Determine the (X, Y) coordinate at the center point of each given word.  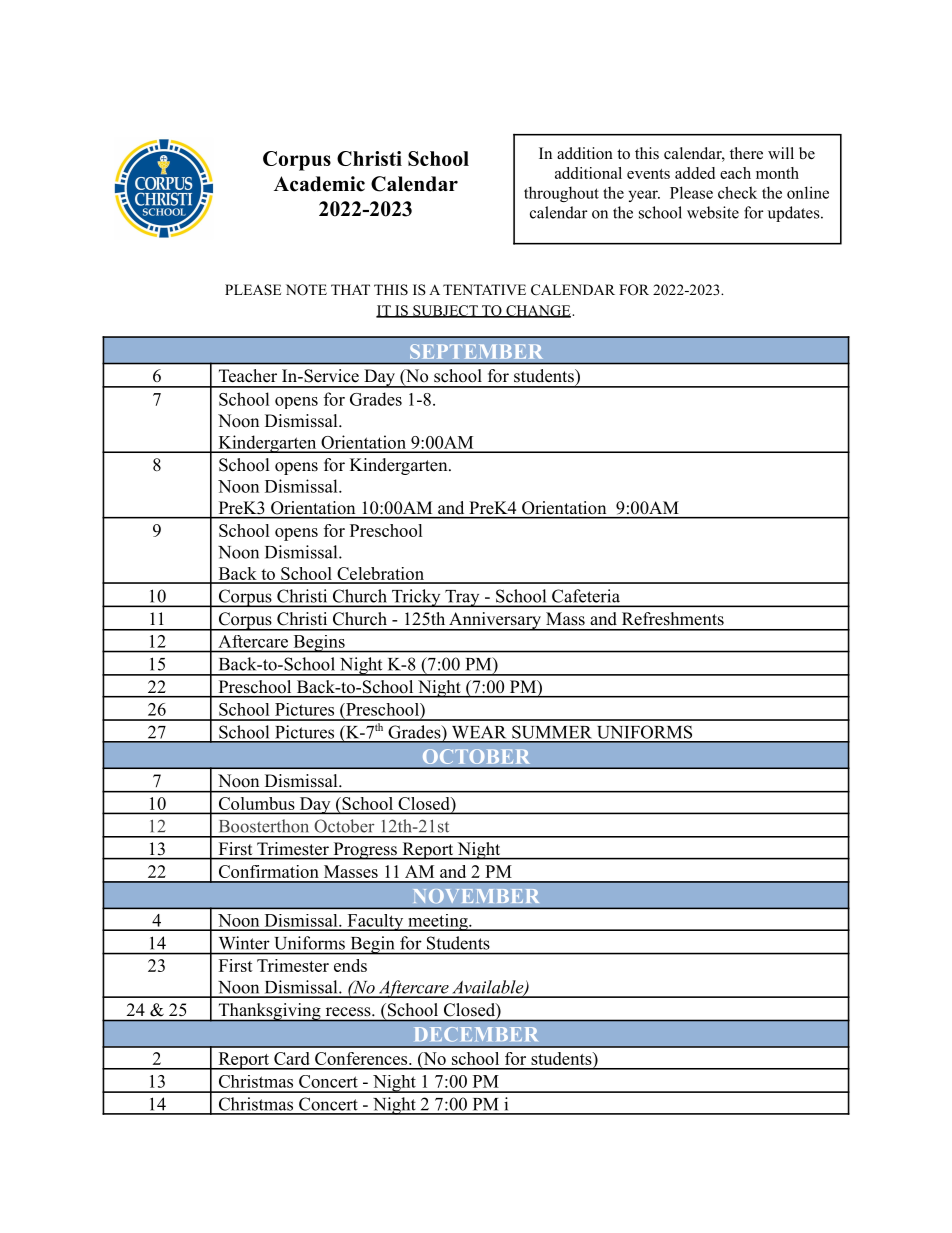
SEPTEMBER (476, 351)
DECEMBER (476, 1034)
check (737, 192)
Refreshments (673, 618)
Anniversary (495, 621)
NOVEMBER (476, 896)
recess (349, 1011)
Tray (462, 598)
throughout (561, 194)
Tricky (416, 598)
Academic (319, 184)
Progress (365, 851)
